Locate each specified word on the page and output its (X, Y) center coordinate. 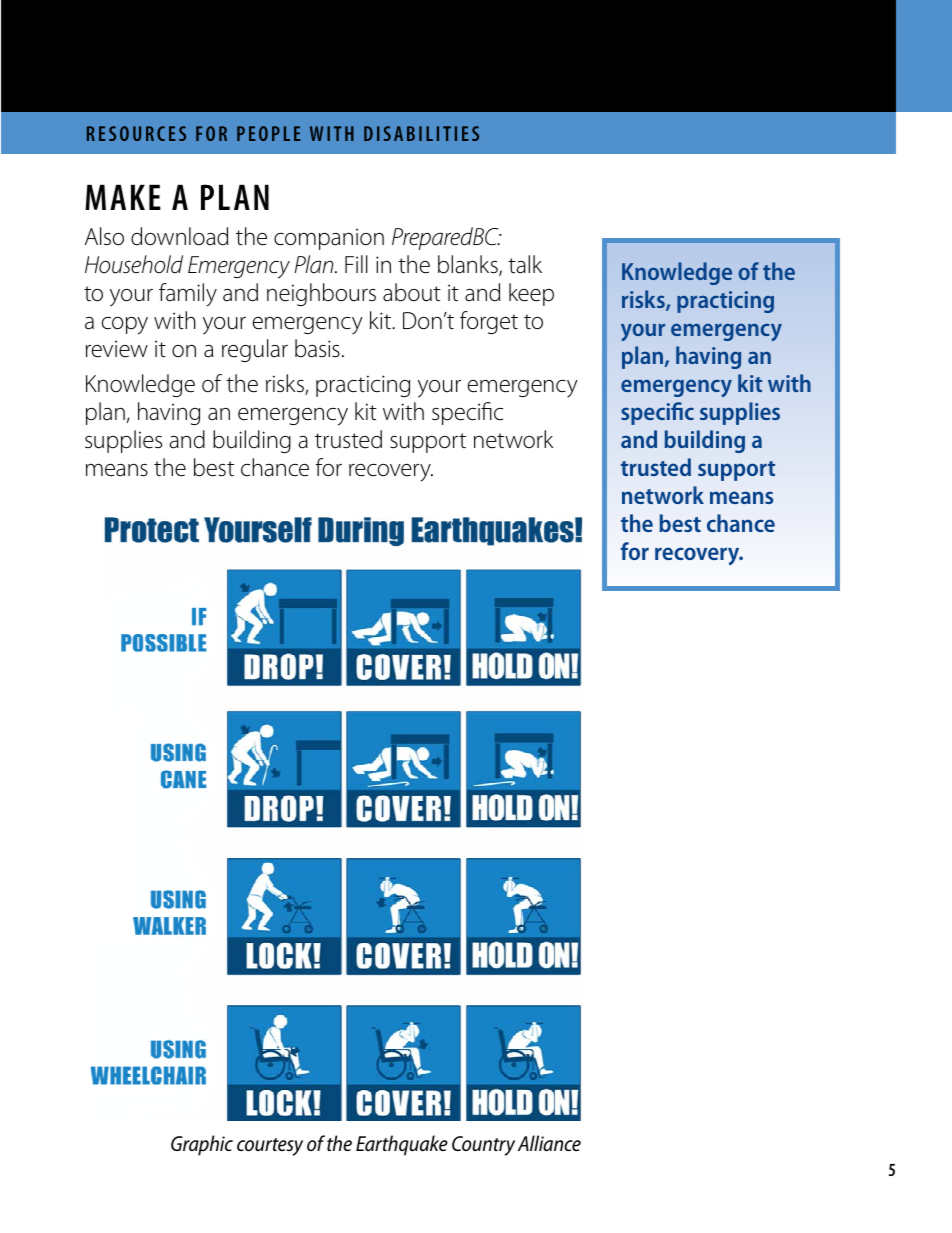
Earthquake (402, 1145)
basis (317, 348)
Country (483, 1146)
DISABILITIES (421, 133)
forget (489, 322)
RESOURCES (136, 133)
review (117, 349)
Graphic (202, 1145)
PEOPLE (268, 133)
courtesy (270, 1147)
